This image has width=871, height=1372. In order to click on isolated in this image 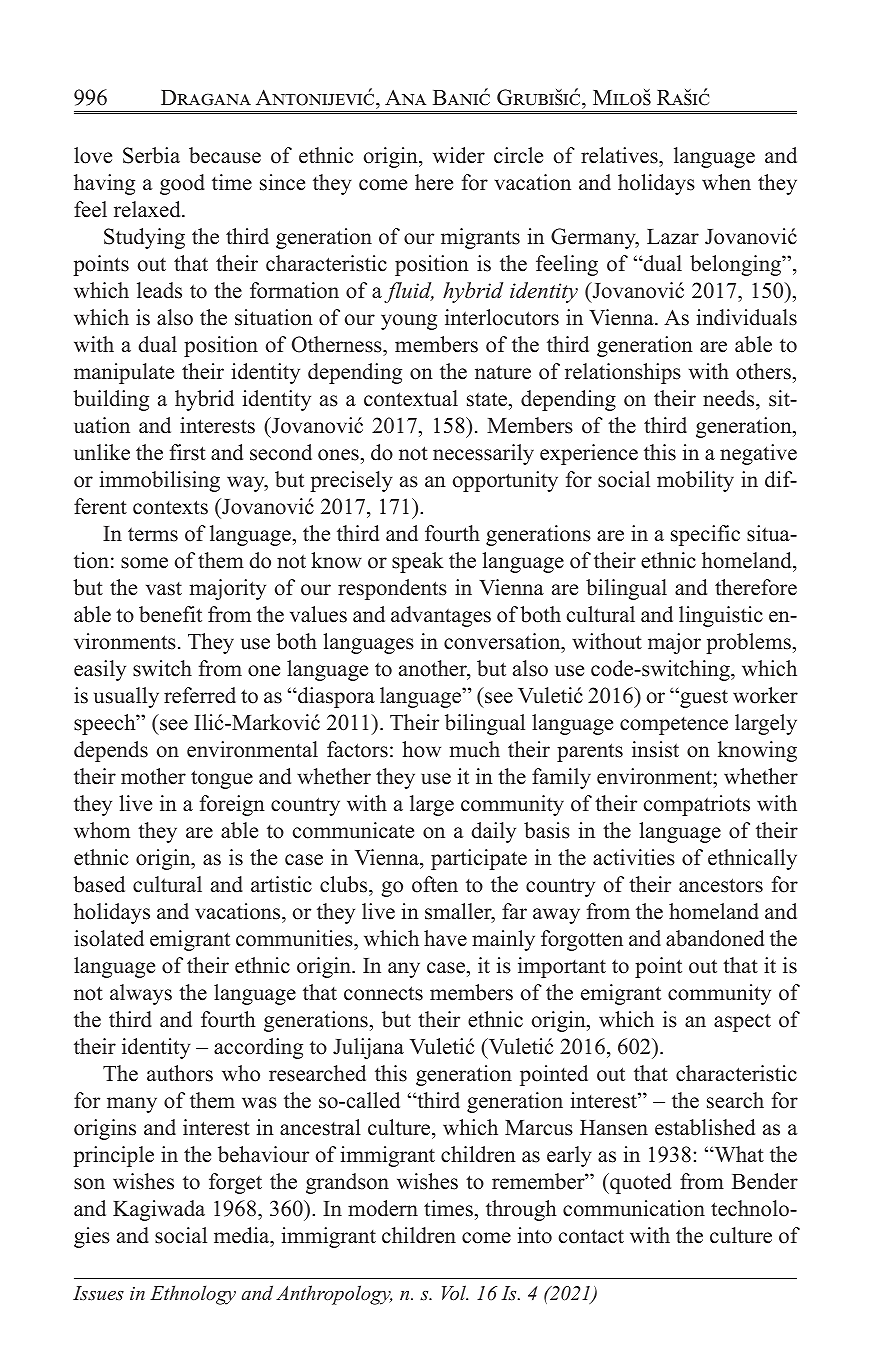, I will do `click(109, 938)`.
